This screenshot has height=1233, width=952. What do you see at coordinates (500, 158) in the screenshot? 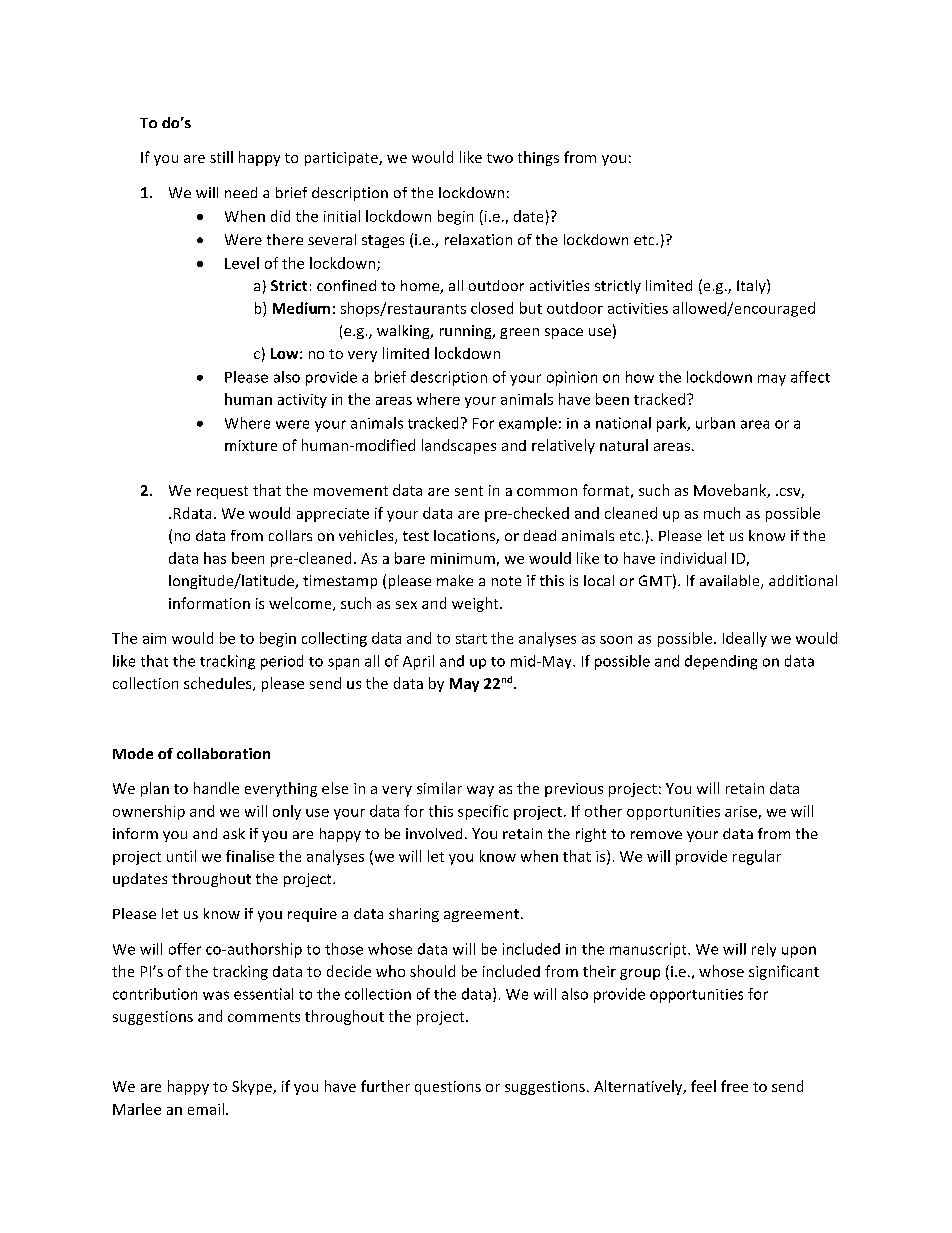
I see `two` at bounding box center [500, 158].
